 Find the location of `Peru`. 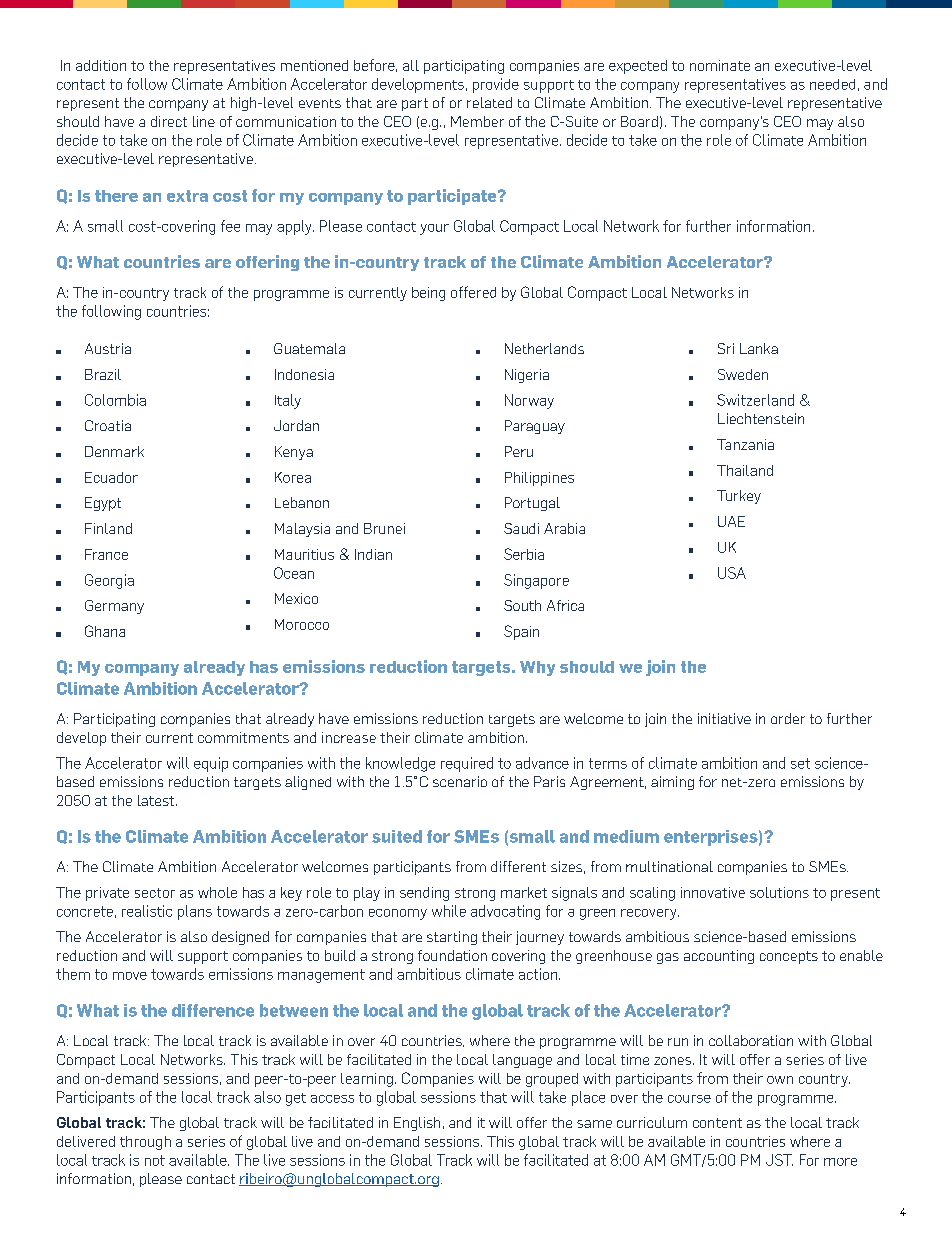

Peru is located at coordinates (519, 451).
